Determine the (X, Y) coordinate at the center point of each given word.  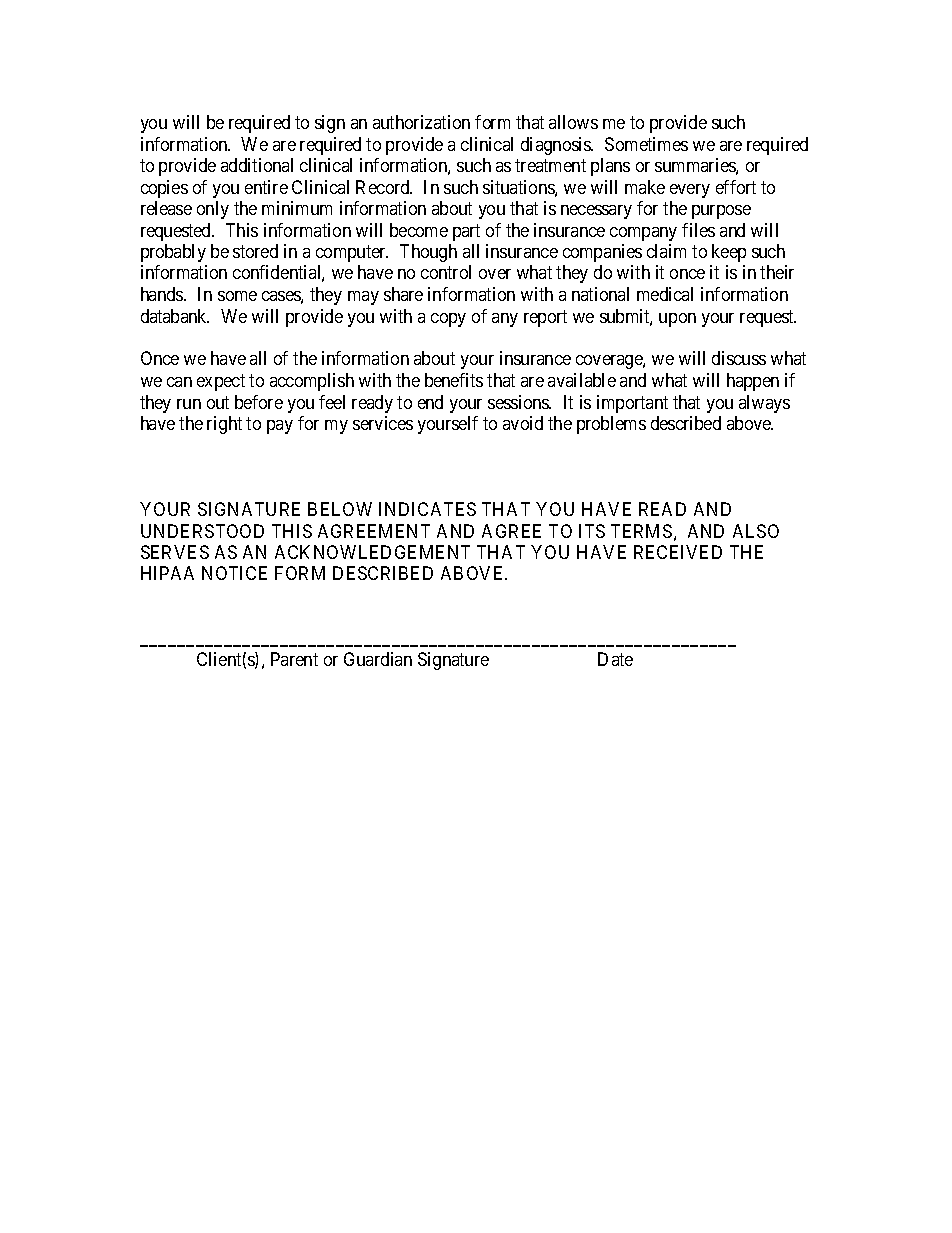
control (446, 272)
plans (610, 167)
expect (221, 382)
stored (255, 251)
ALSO (756, 531)
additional (257, 165)
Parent (294, 659)
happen (753, 382)
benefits (454, 380)
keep (729, 253)
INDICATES (427, 509)
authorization (421, 122)
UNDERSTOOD (202, 531)
